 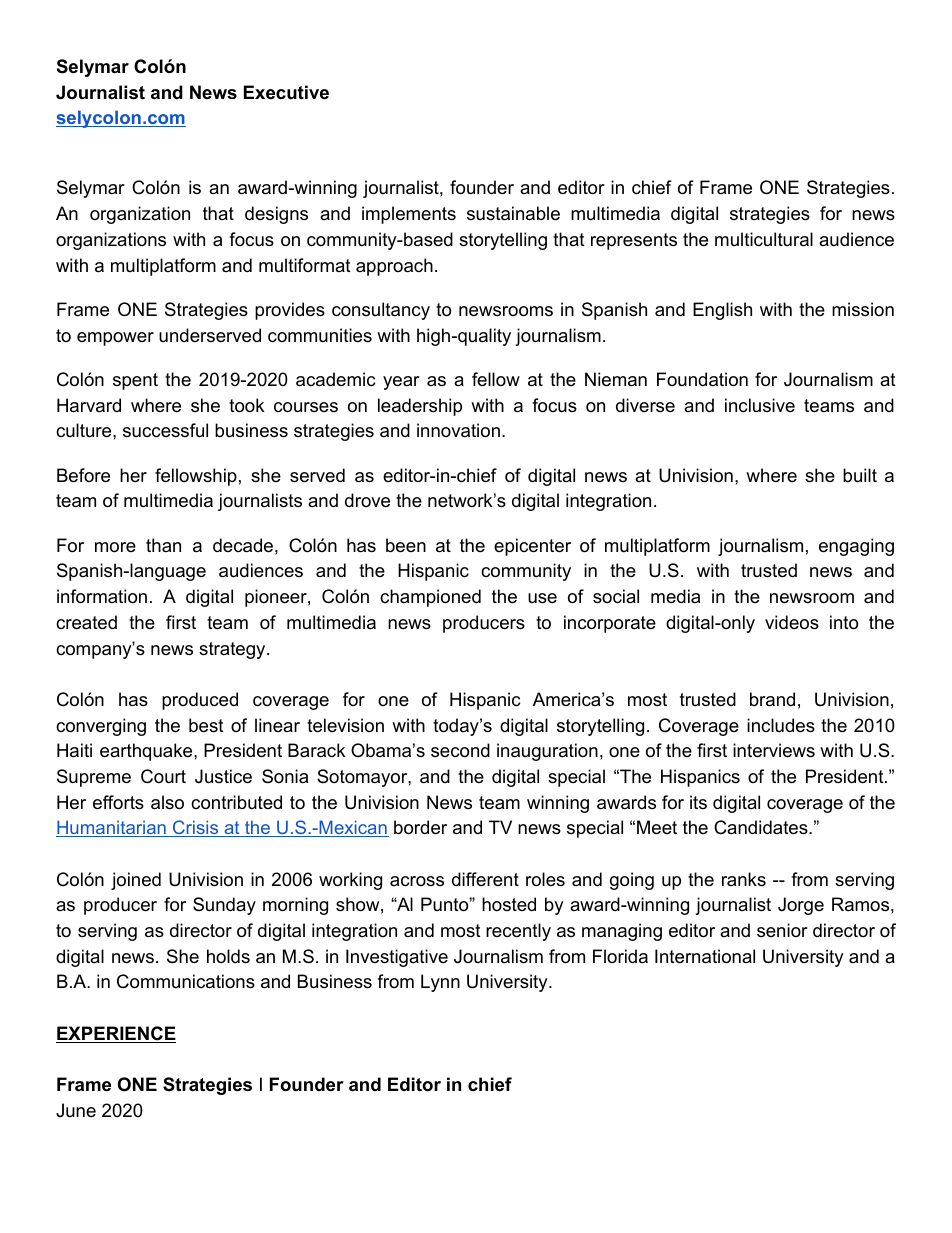 What do you see at coordinates (513, 213) in the screenshot?
I see `sustainable` at bounding box center [513, 213].
